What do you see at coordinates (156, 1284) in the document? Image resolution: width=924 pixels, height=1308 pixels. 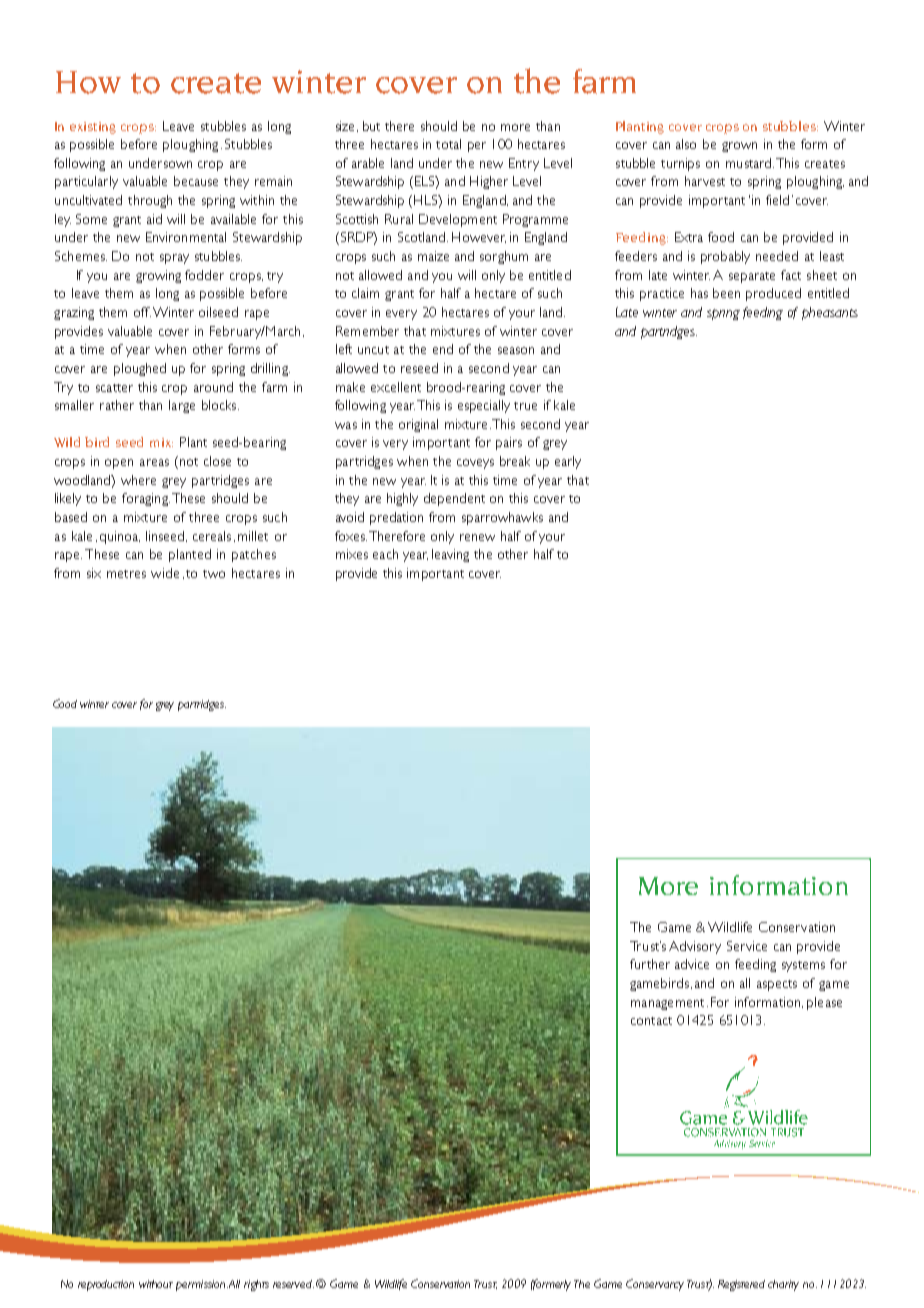 I see `without` at bounding box center [156, 1284].
